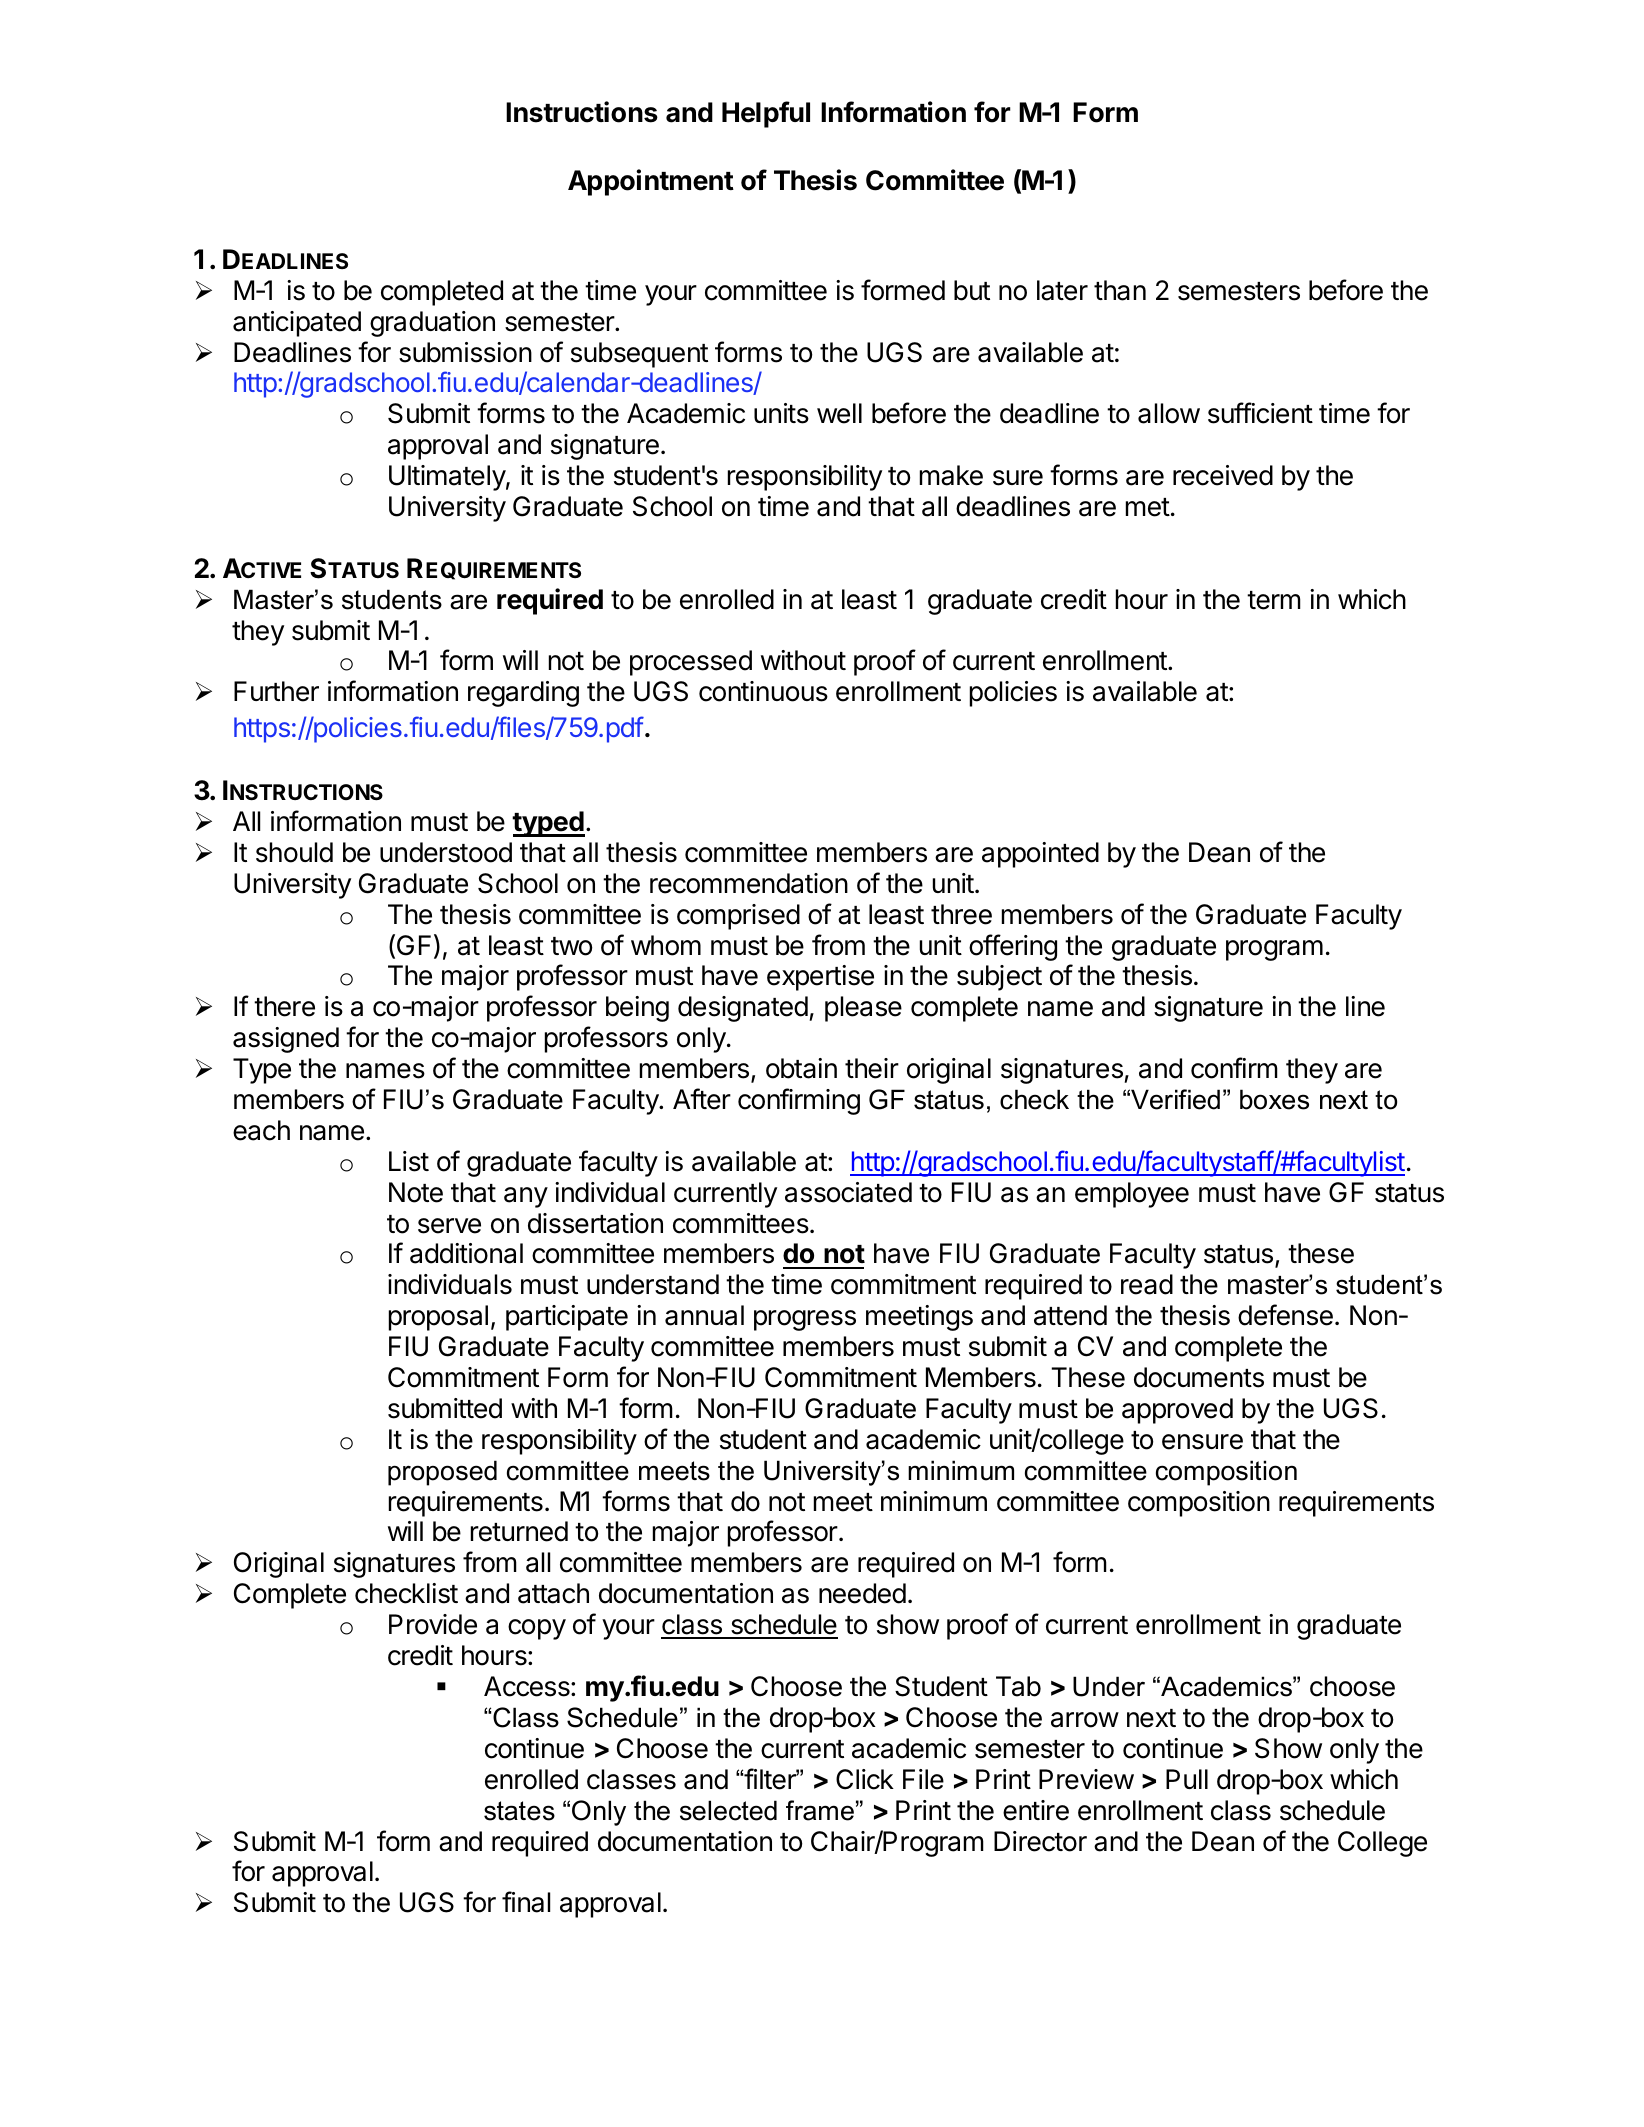  Describe the element at coordinates (1147, 1284) in the screenshot. I see `read` at that location.
